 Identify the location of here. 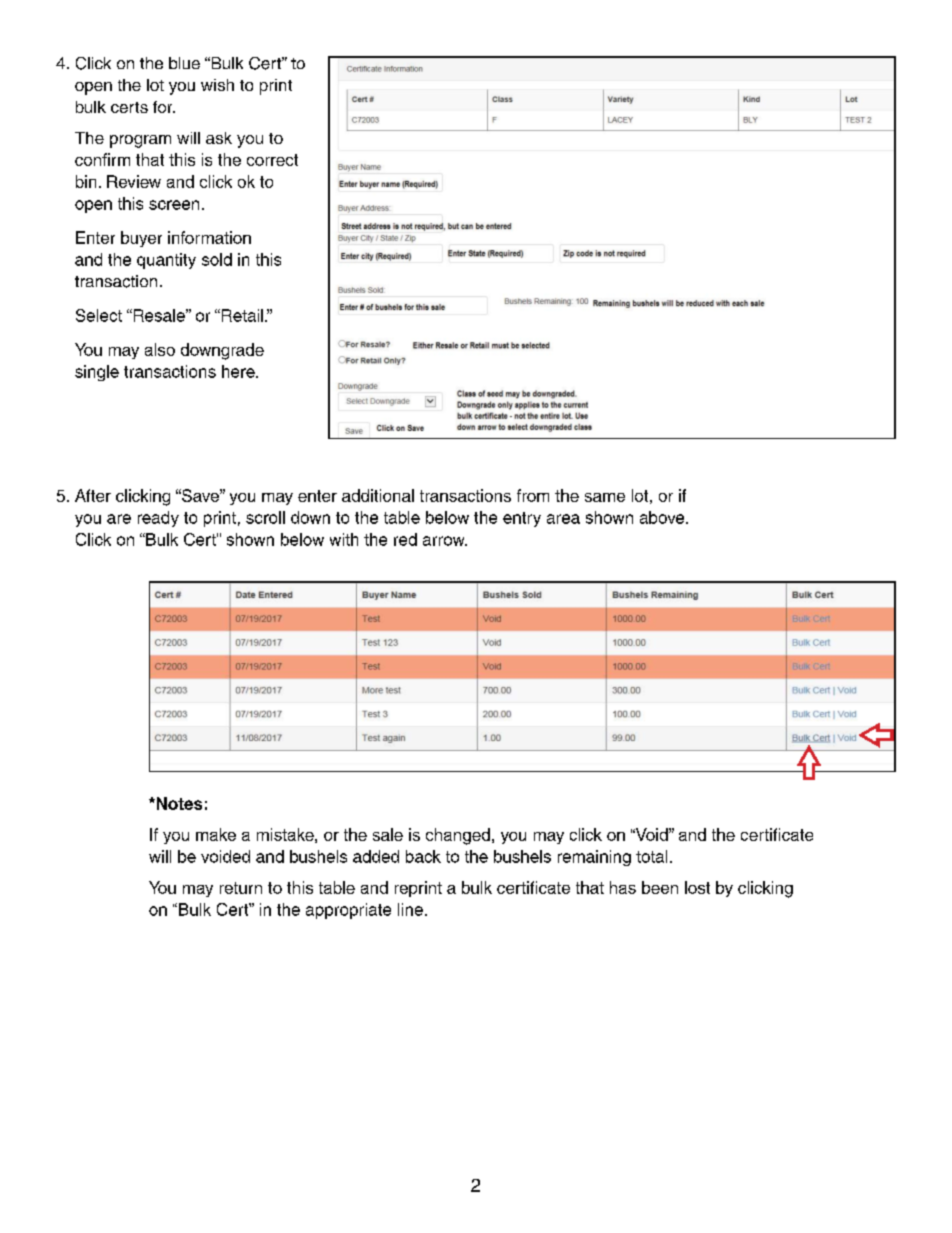
(239, 371).
